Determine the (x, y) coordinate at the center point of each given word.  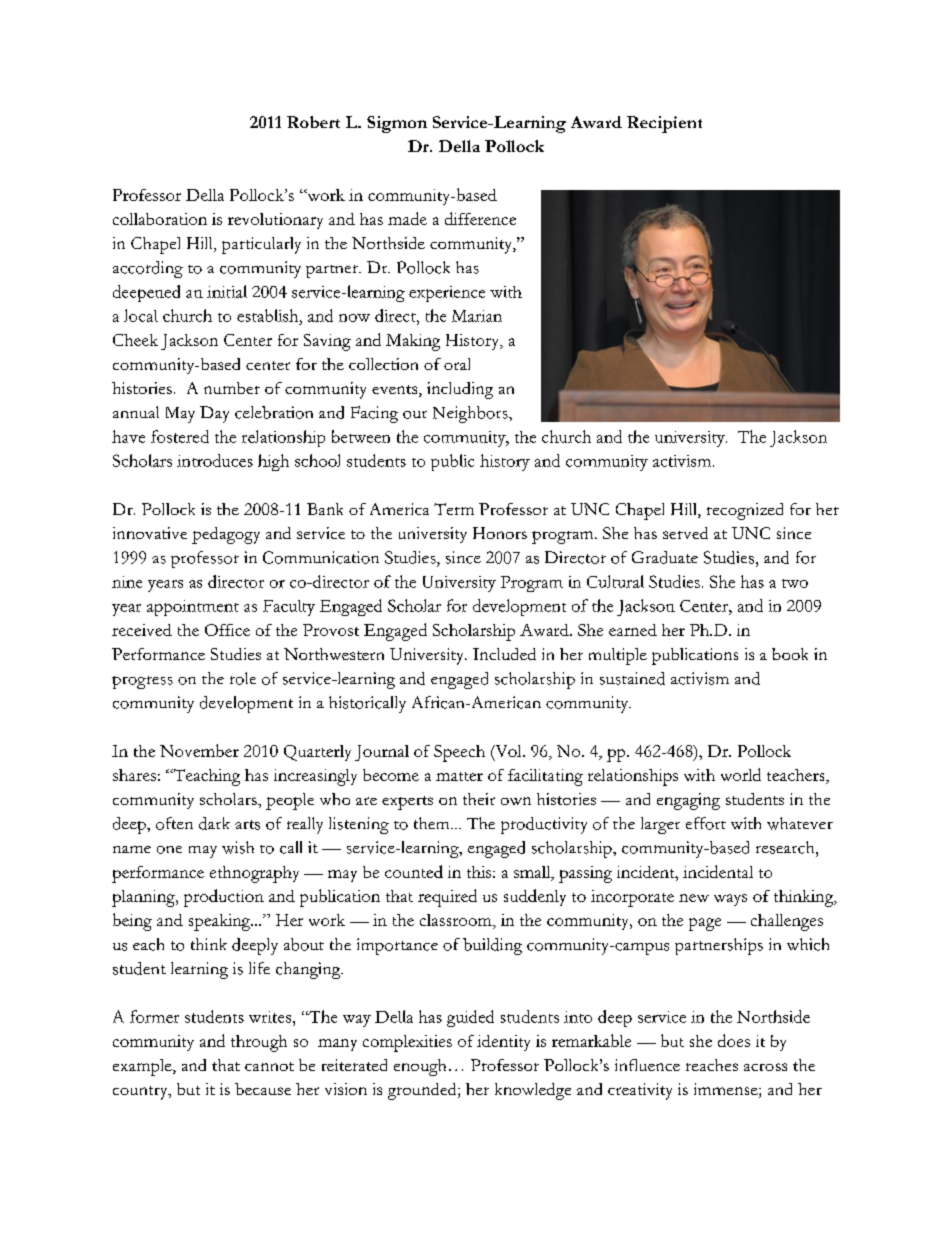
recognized (745, 511)
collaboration (160, 219)
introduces (215, 460)
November (199, 750)
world (741, 774)
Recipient (664, 124)
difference (480, 218)
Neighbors (471, 414)
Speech (459, 753)
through (259, 1043)
